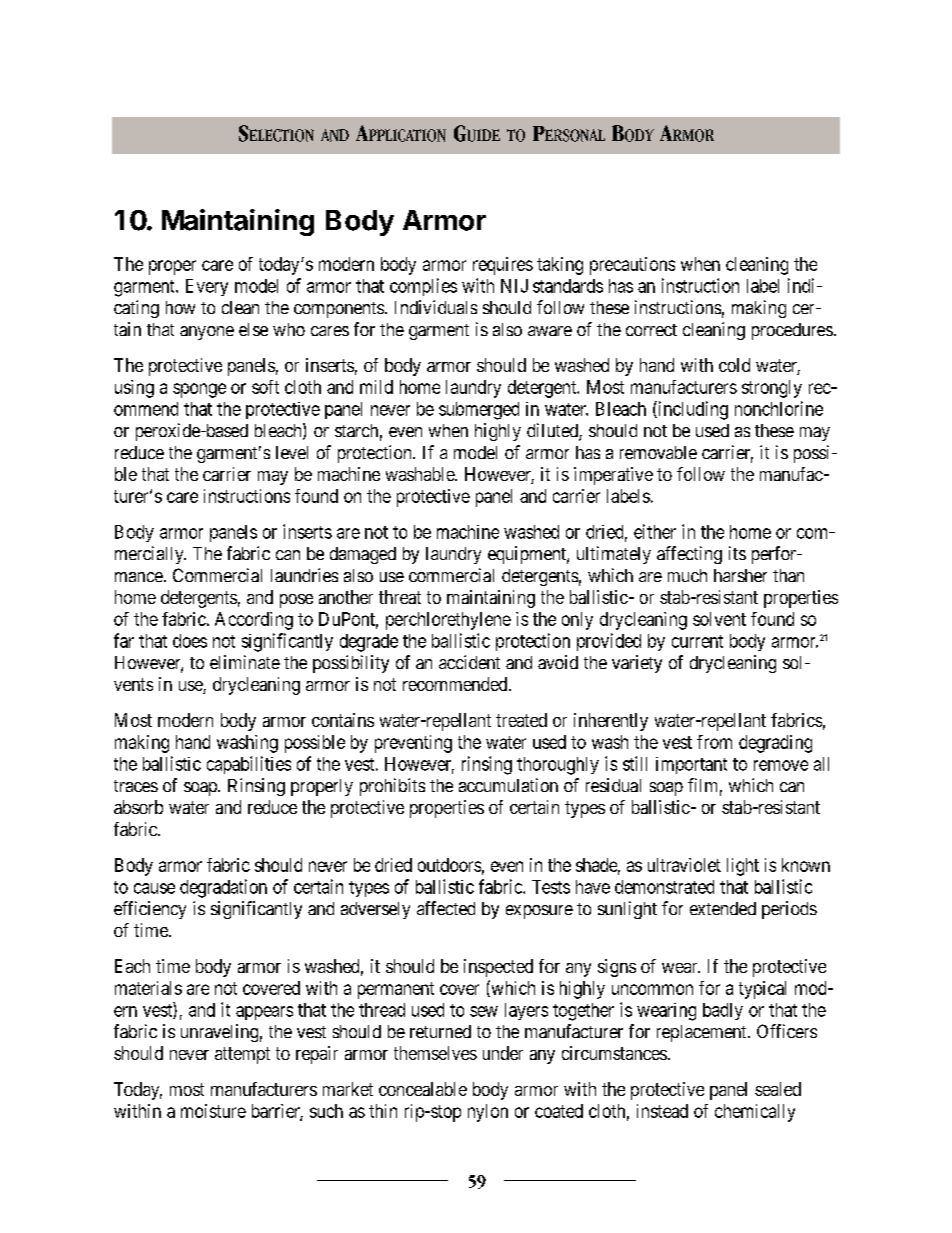 The image size is (952, 1233). What do you see at coordinates (213, 1111) in the document?
I see `moisture` at bounding box center [213, 1111].
